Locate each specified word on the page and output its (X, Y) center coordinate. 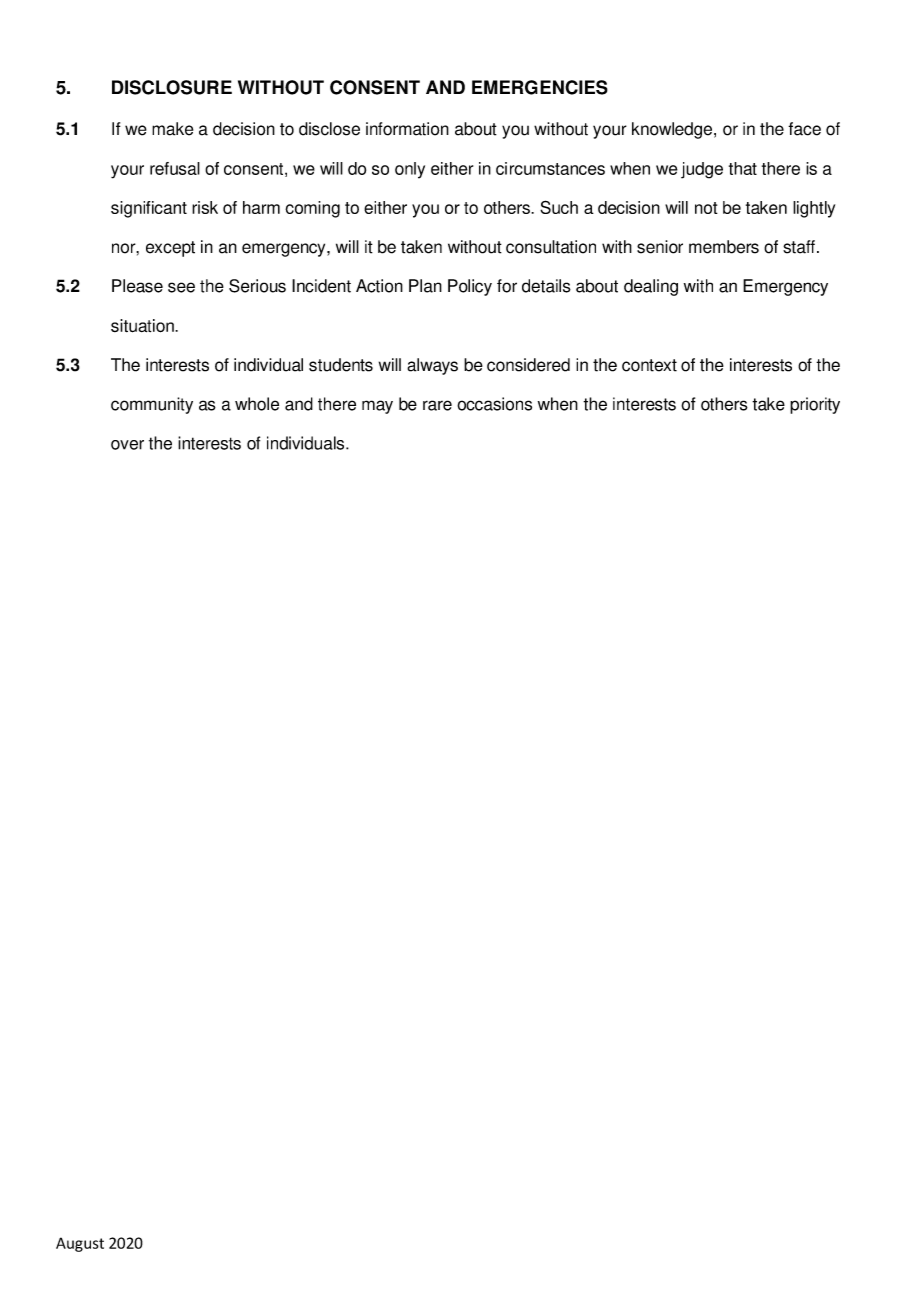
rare (437, 405)
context (649, 365)
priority (815, 405)
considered (528, 365)
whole (257, 404)
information (407, 129)
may (377, 407)
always (432, 366)
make (172, 129)
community (152, 405)
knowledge (672, 130)
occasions (494, 404)
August (80, 1244)
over (127, 445)
